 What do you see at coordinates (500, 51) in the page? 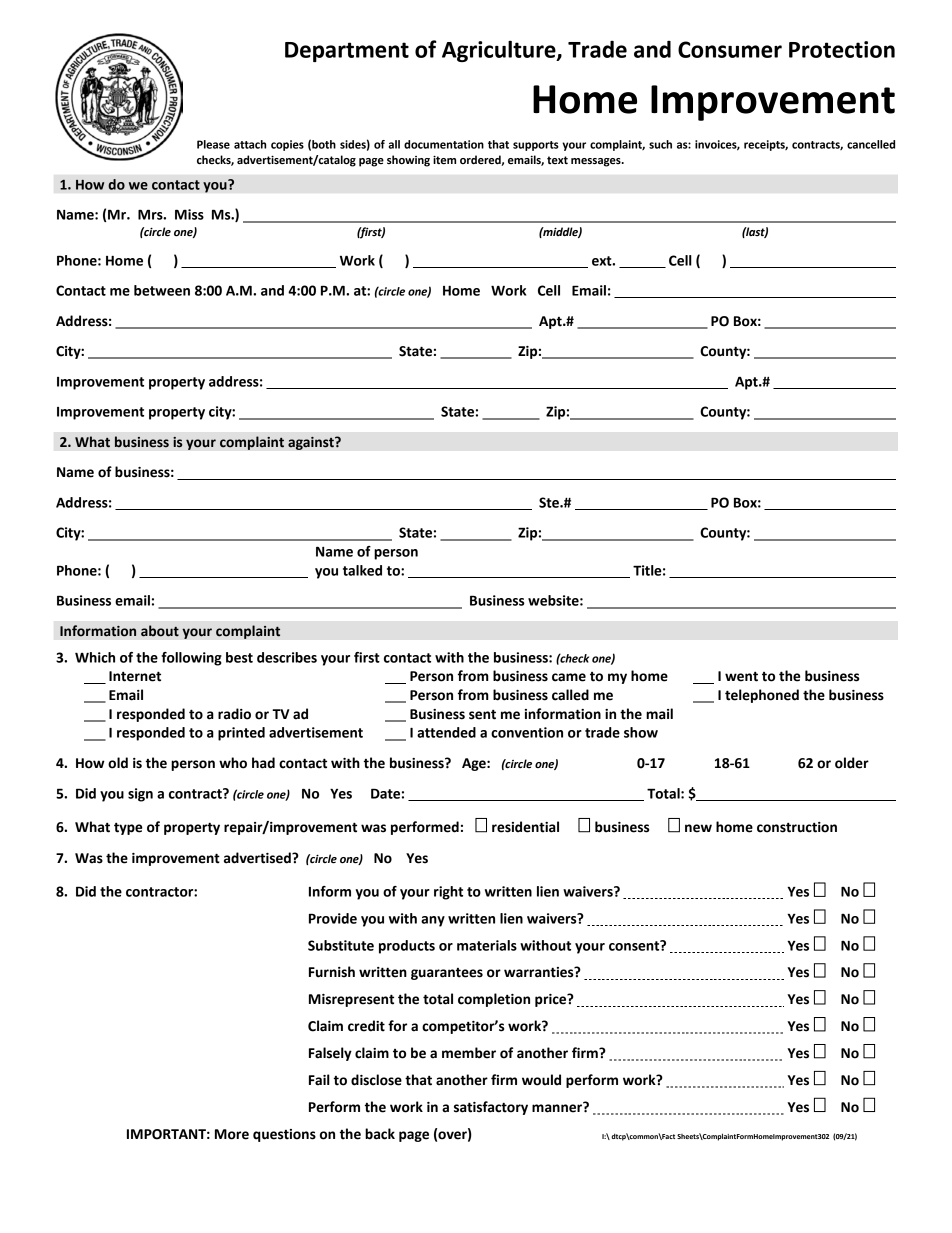
I see `Agriculture` at bounding box center [500, 51].
